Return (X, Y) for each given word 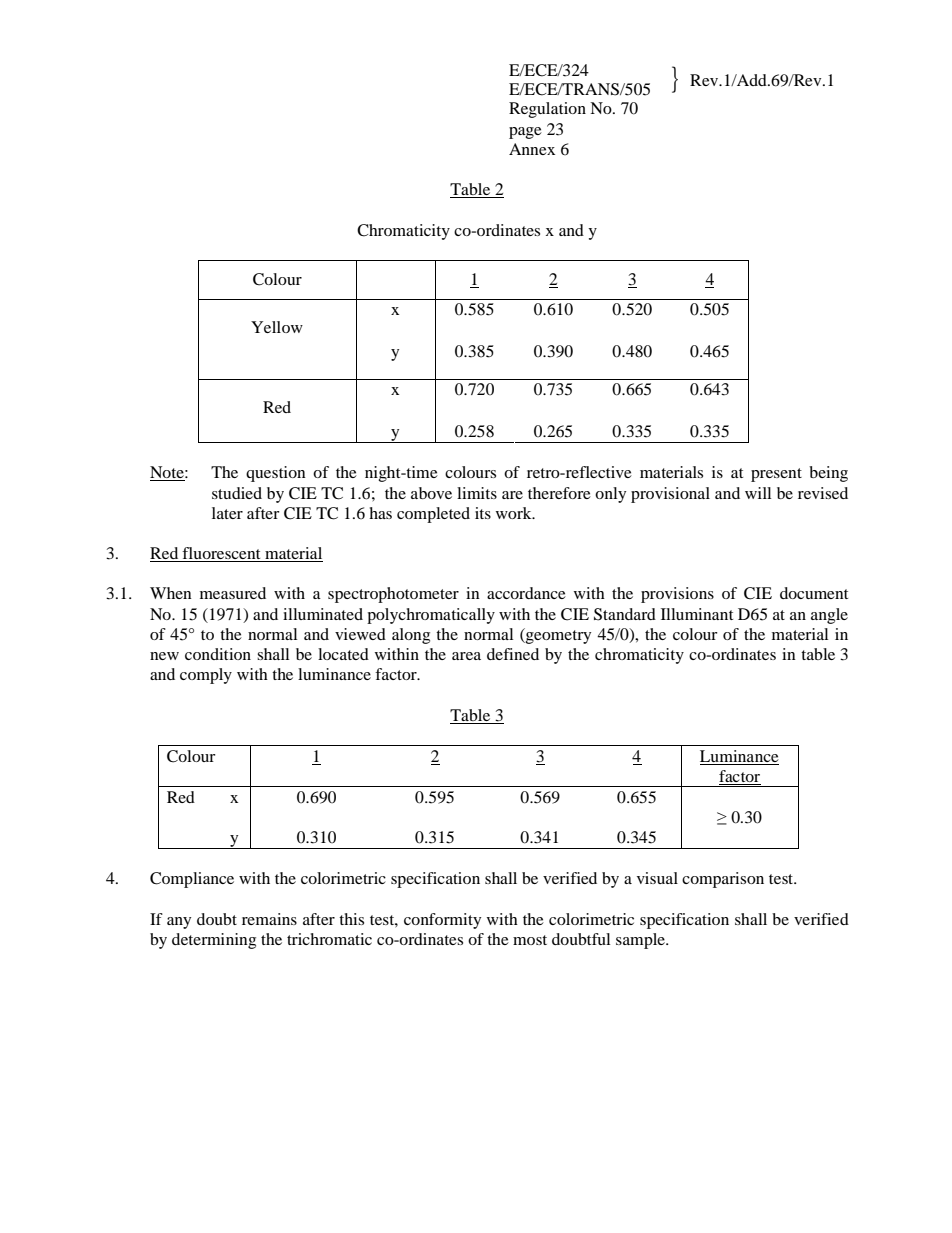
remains (269, 919)
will (758, 493)
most (530, 940)
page (525, 133)
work (515, 513)
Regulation (547, 110)
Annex (532, 149)
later (227, 513)
